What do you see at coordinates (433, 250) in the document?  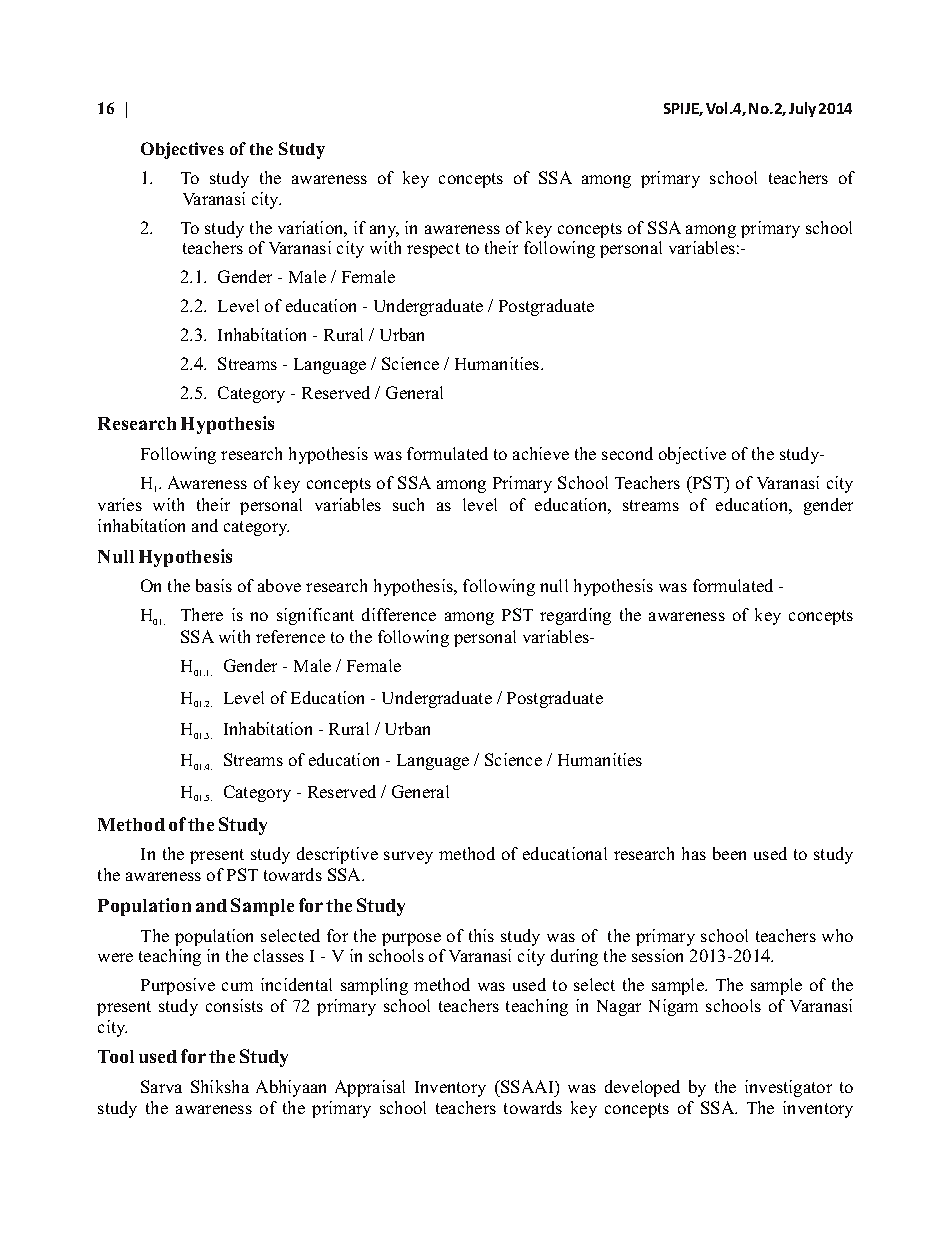 I see `respect` at bounding box center [433, 250].
